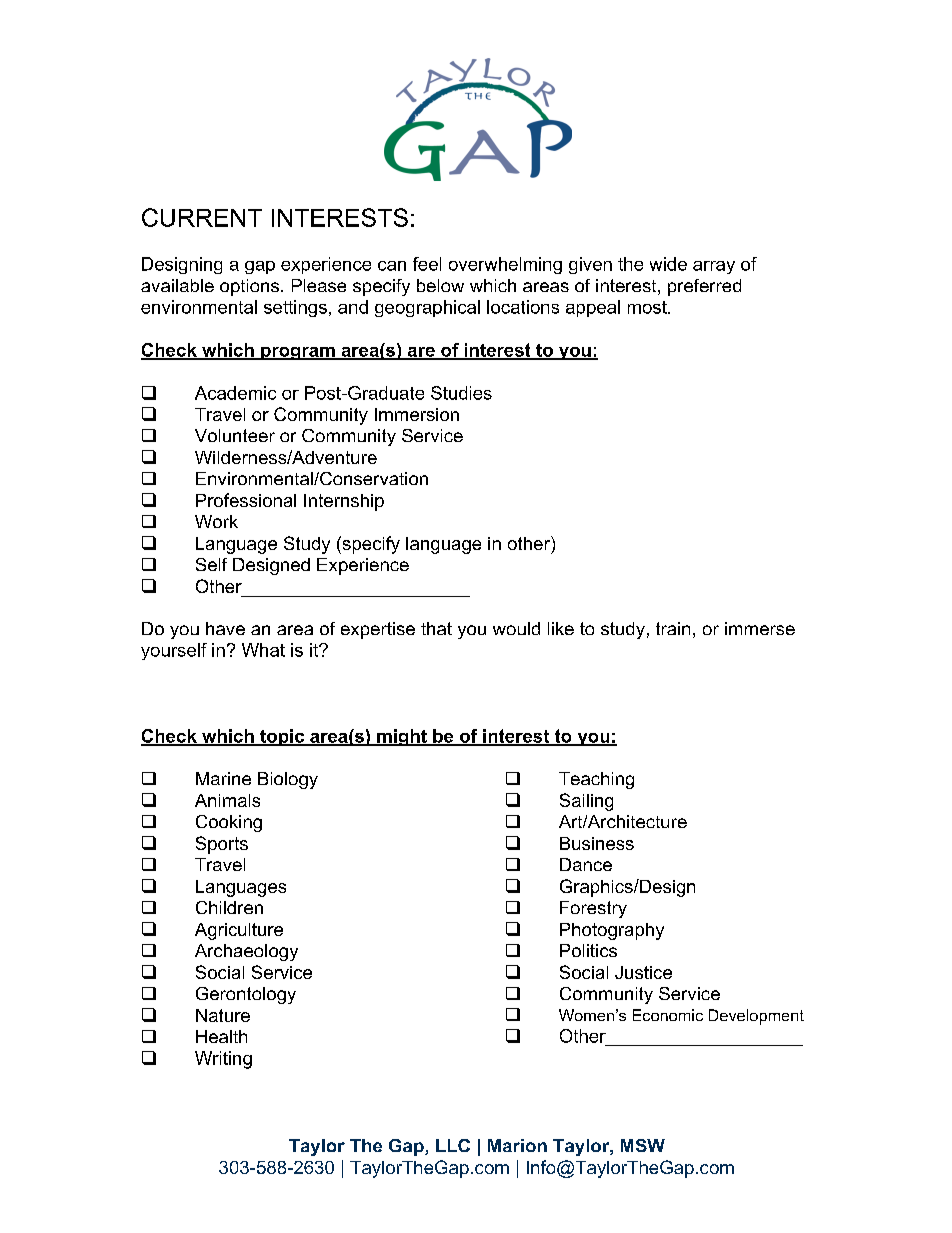 The image size is (952, 1233). Describe the element at coordinates (668, 264) in the screenshot. I see `wide` at that location.
